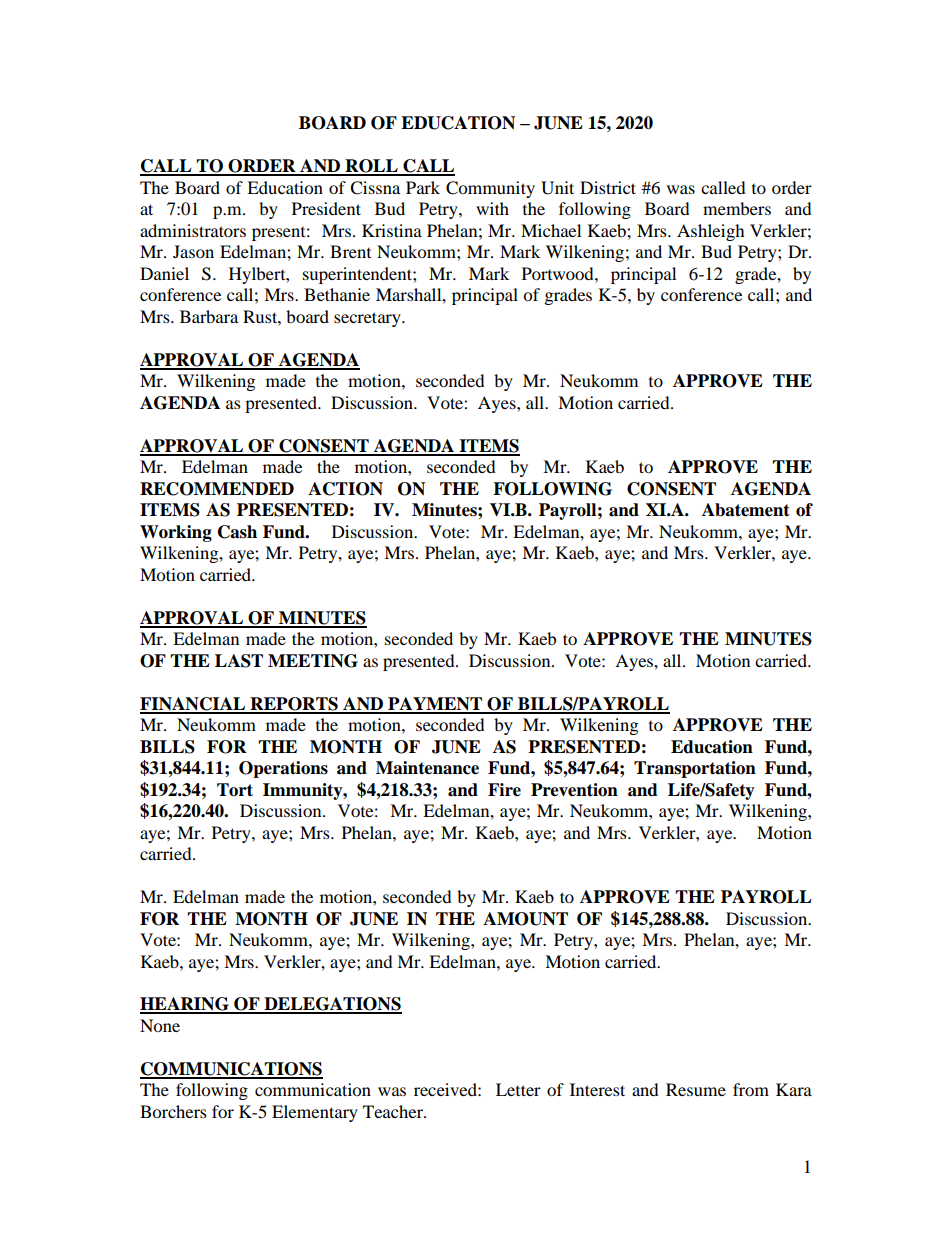  I want to click on ACTION, so click(345, 489).
